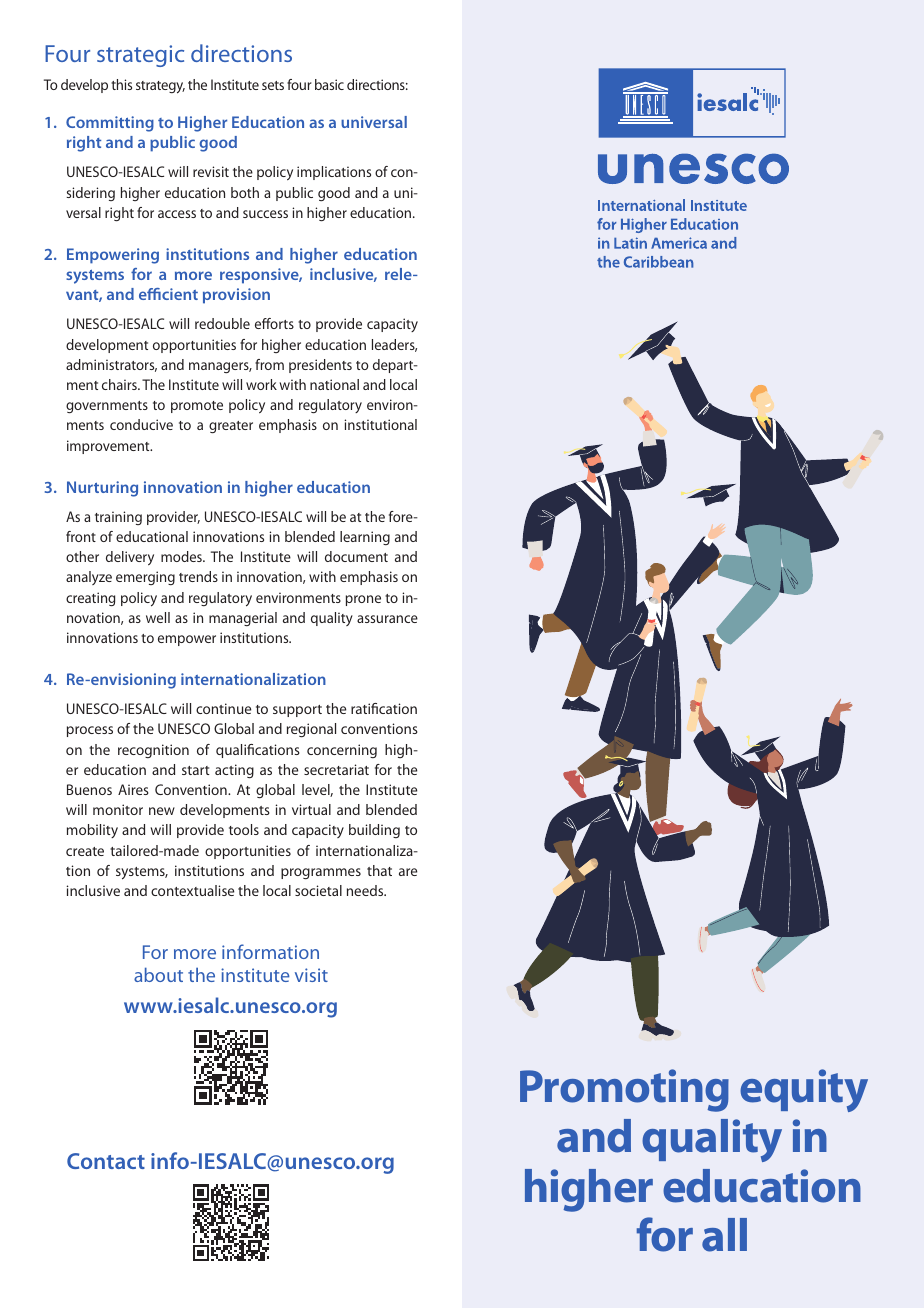 This page has height=1308, width=924. Describe the element at coordinates (158, 974) in the page. I see `about` at that location.
